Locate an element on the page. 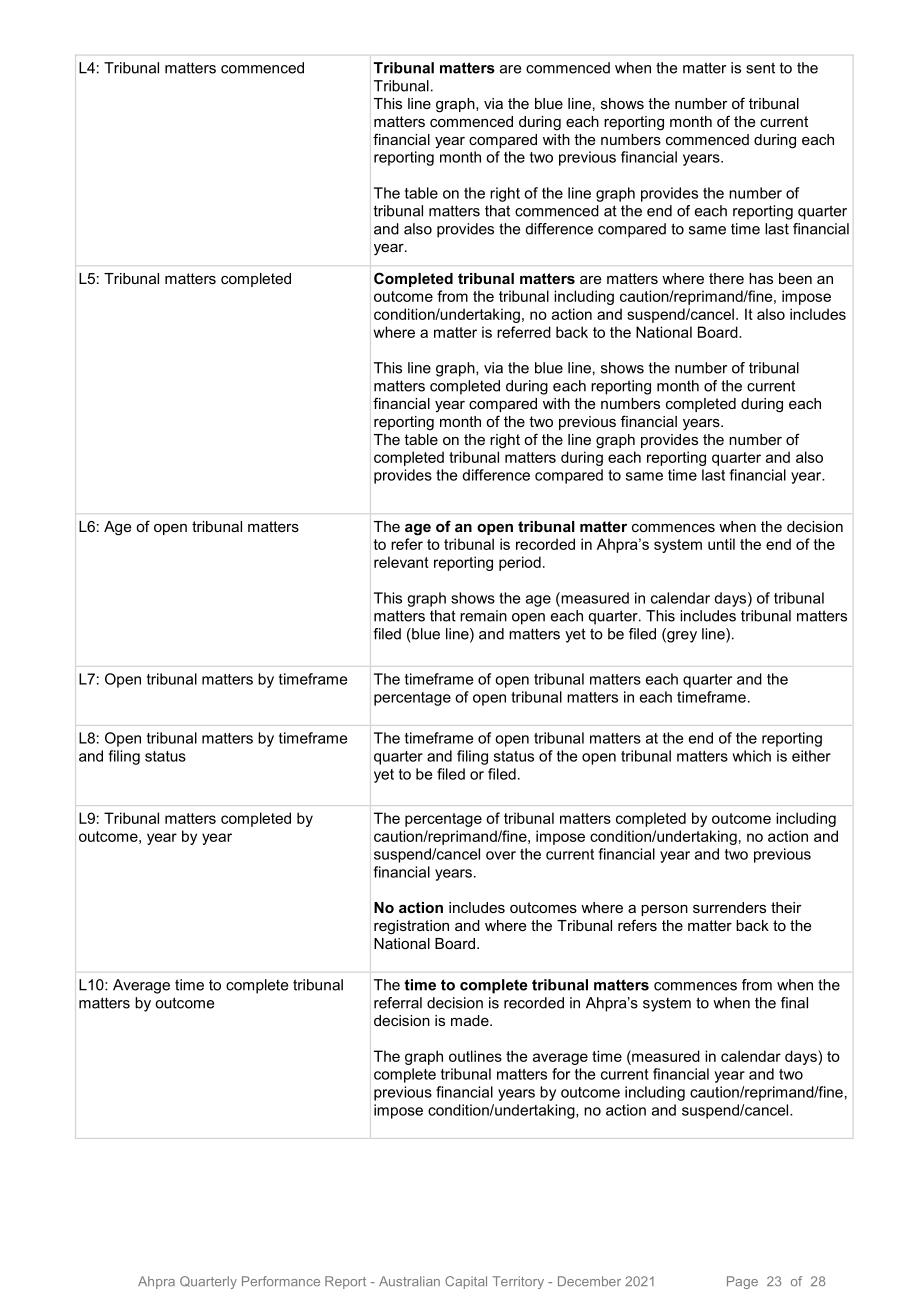 The image size is (924, 1308). period is located at coordinates (520, 563).
